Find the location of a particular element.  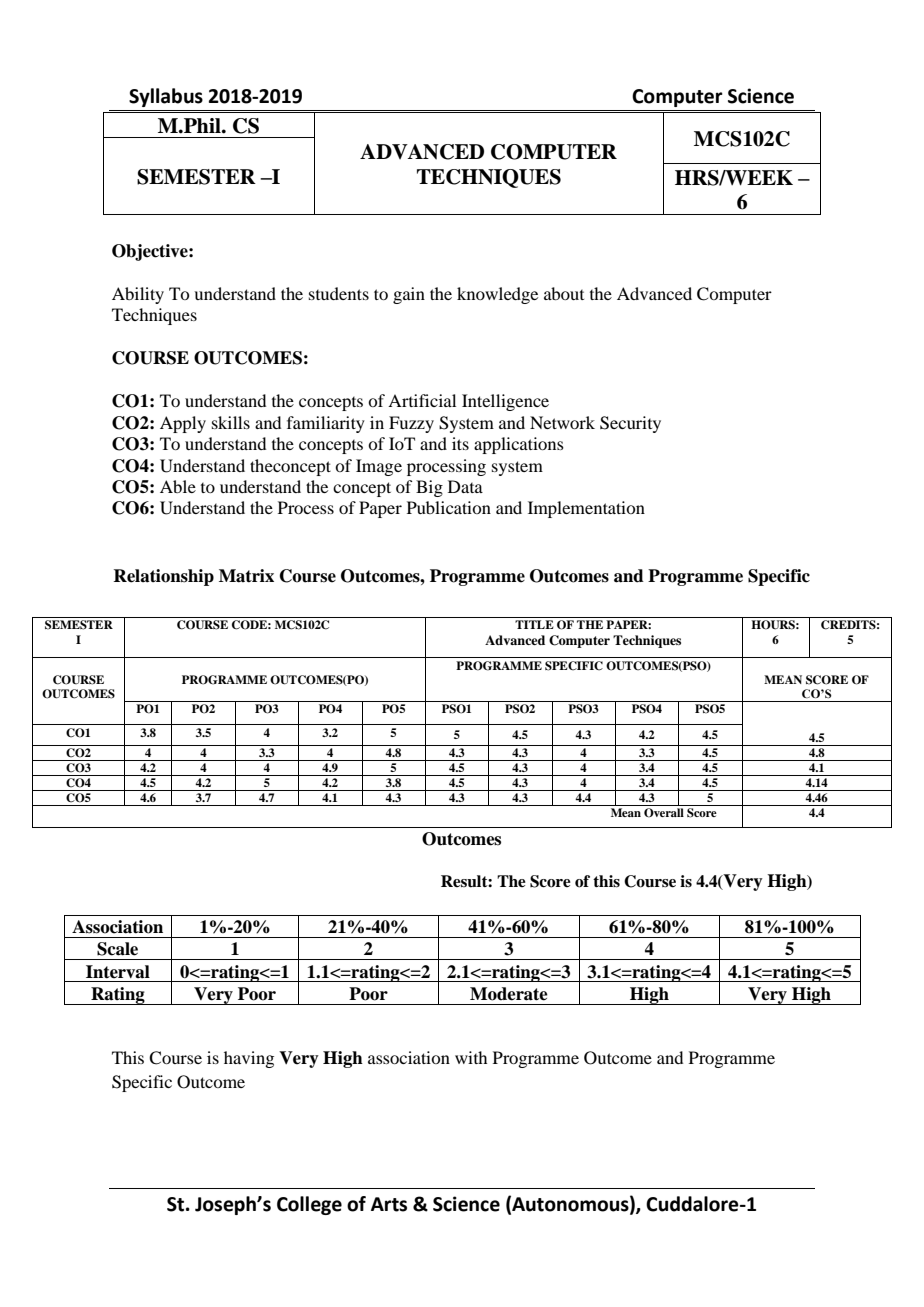

Scale is located at coordinates (117, 949).
